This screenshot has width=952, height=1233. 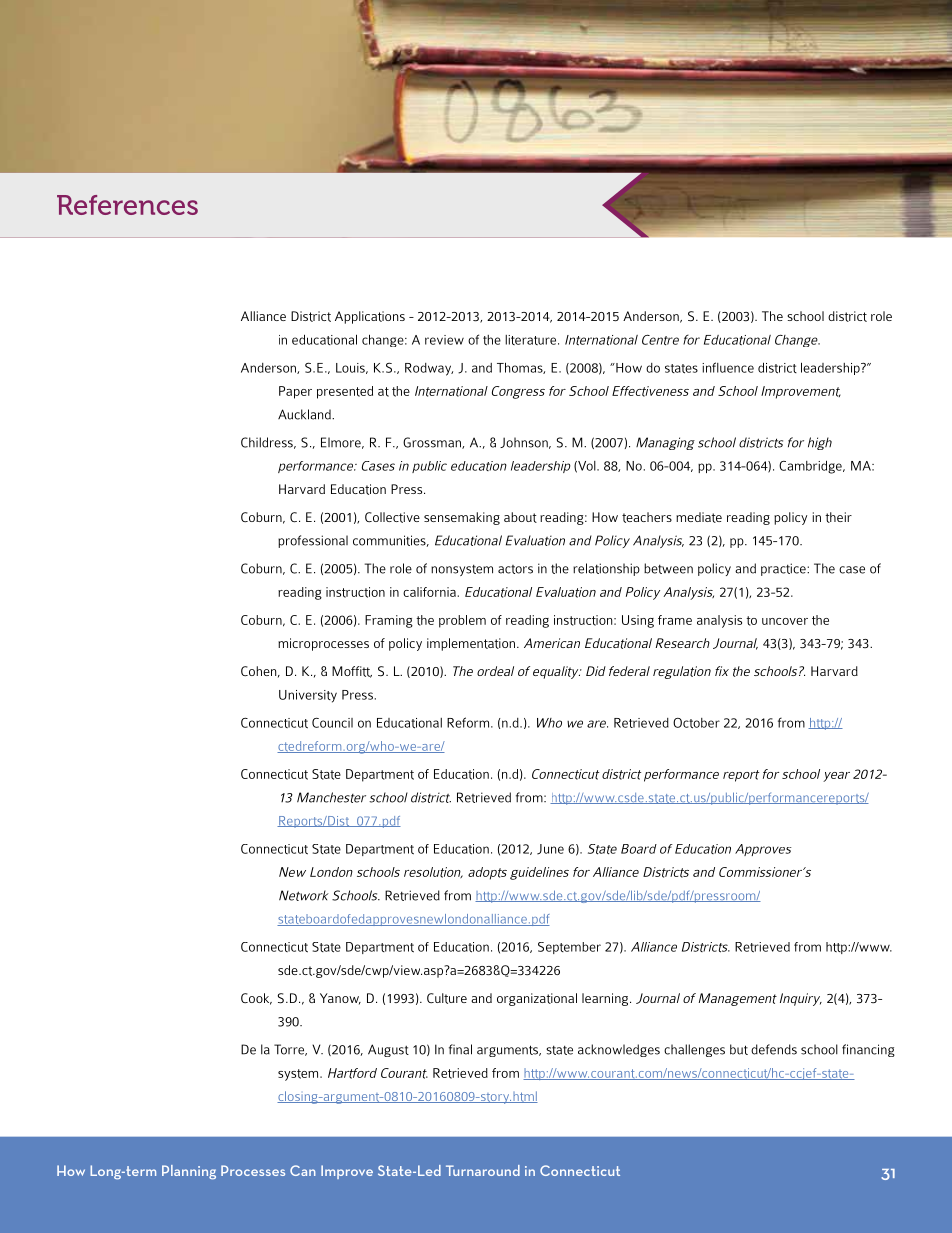 What do you see at coordinates (569, 948) in the screenshot?
I see `September` at bounding box center [569, 948].
